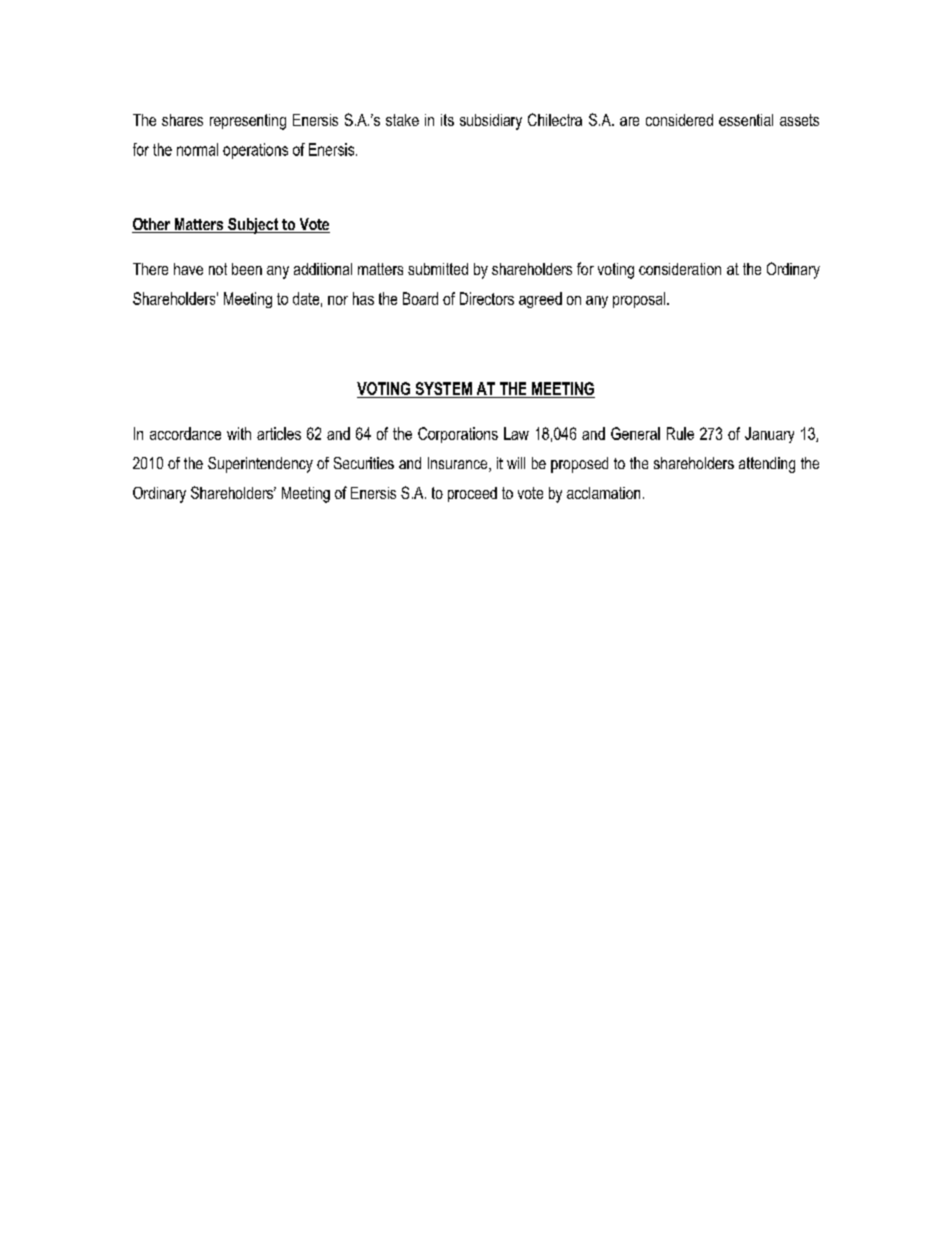 The height and width of the screenshot is (1233, 952). I want to click on Securities, so click(364, 463).
